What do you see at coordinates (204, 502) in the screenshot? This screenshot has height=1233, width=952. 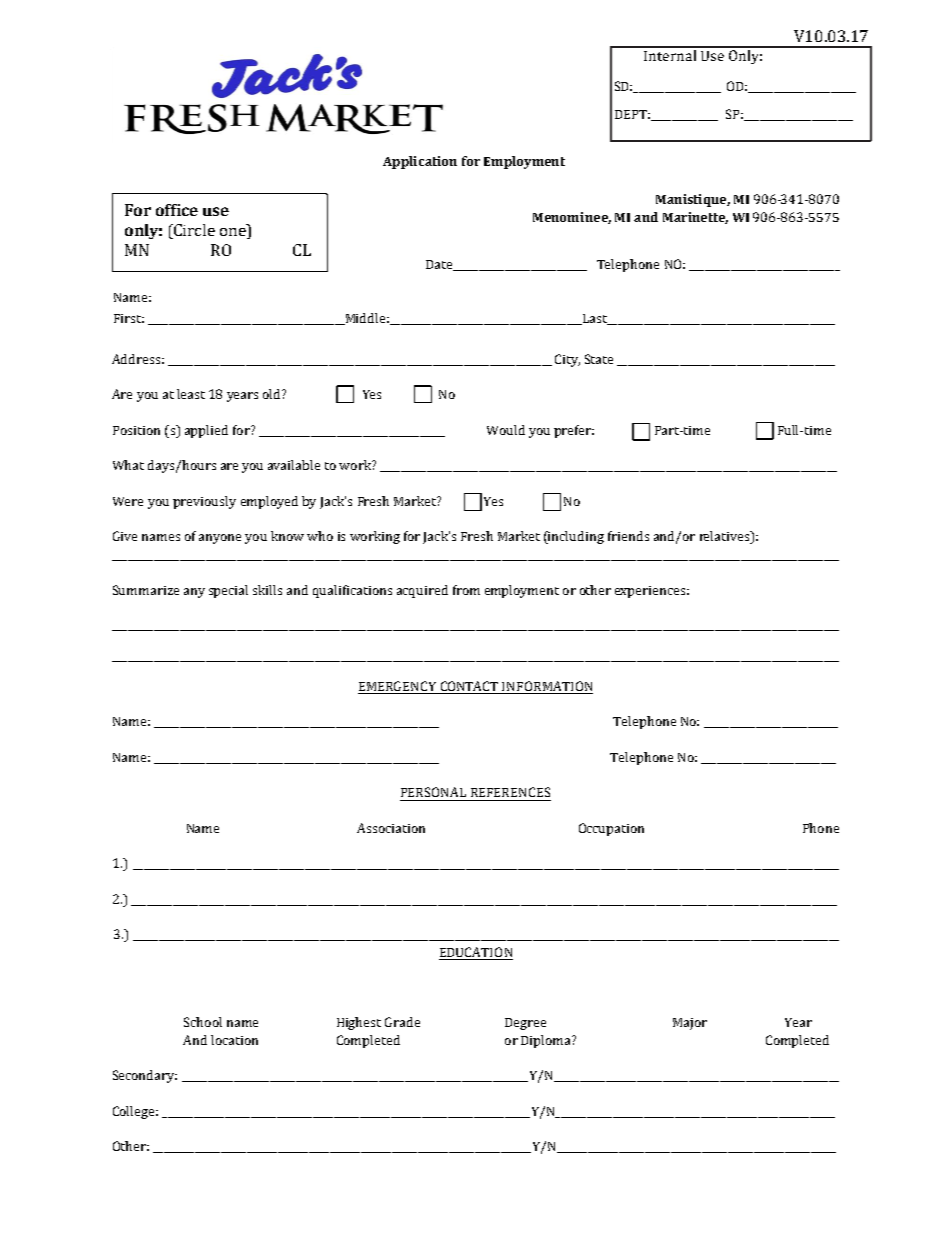 I see `previously` at bounding box center [204, 502].
